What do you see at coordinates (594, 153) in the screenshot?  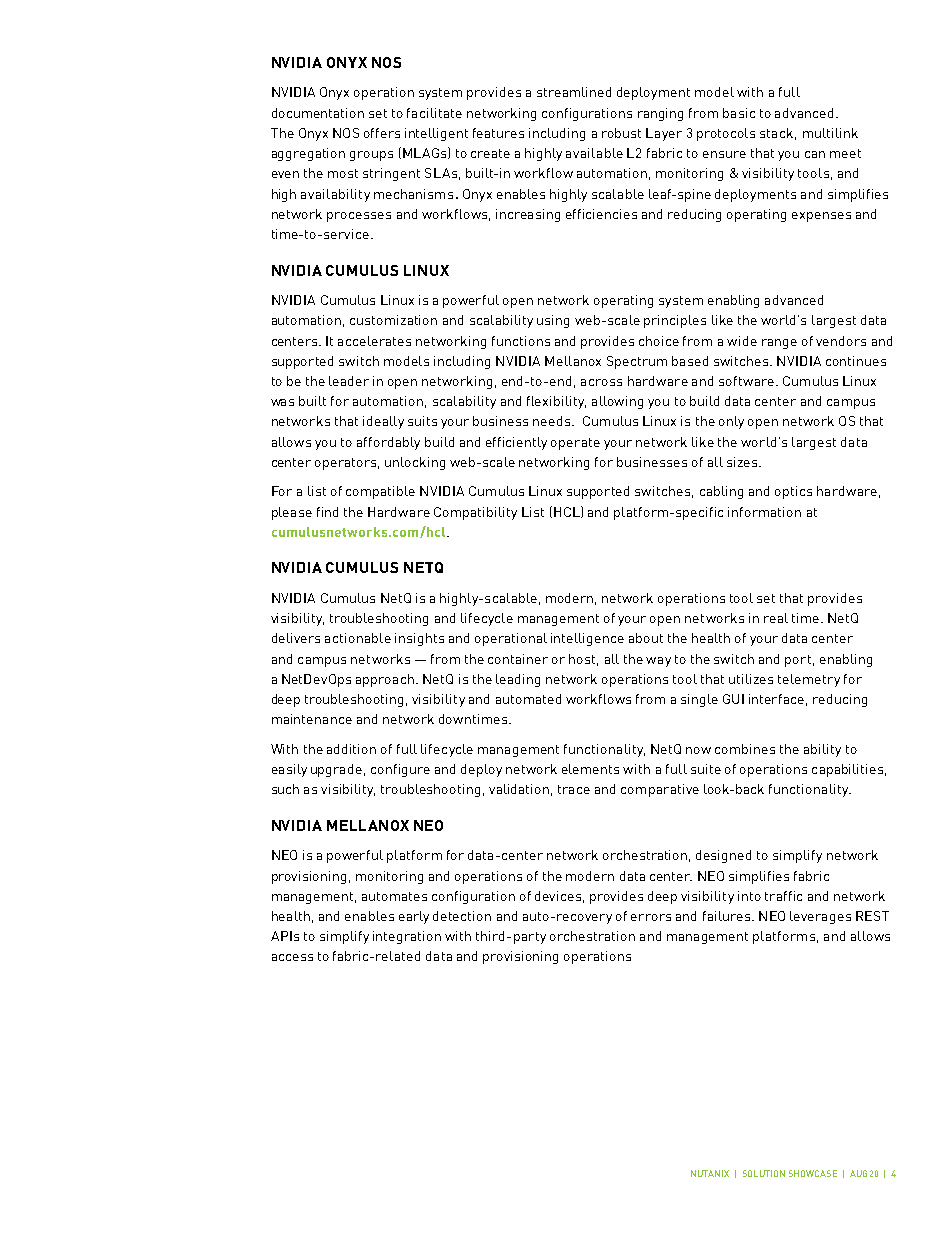 I see `available` at bounding box center [594, 153].
